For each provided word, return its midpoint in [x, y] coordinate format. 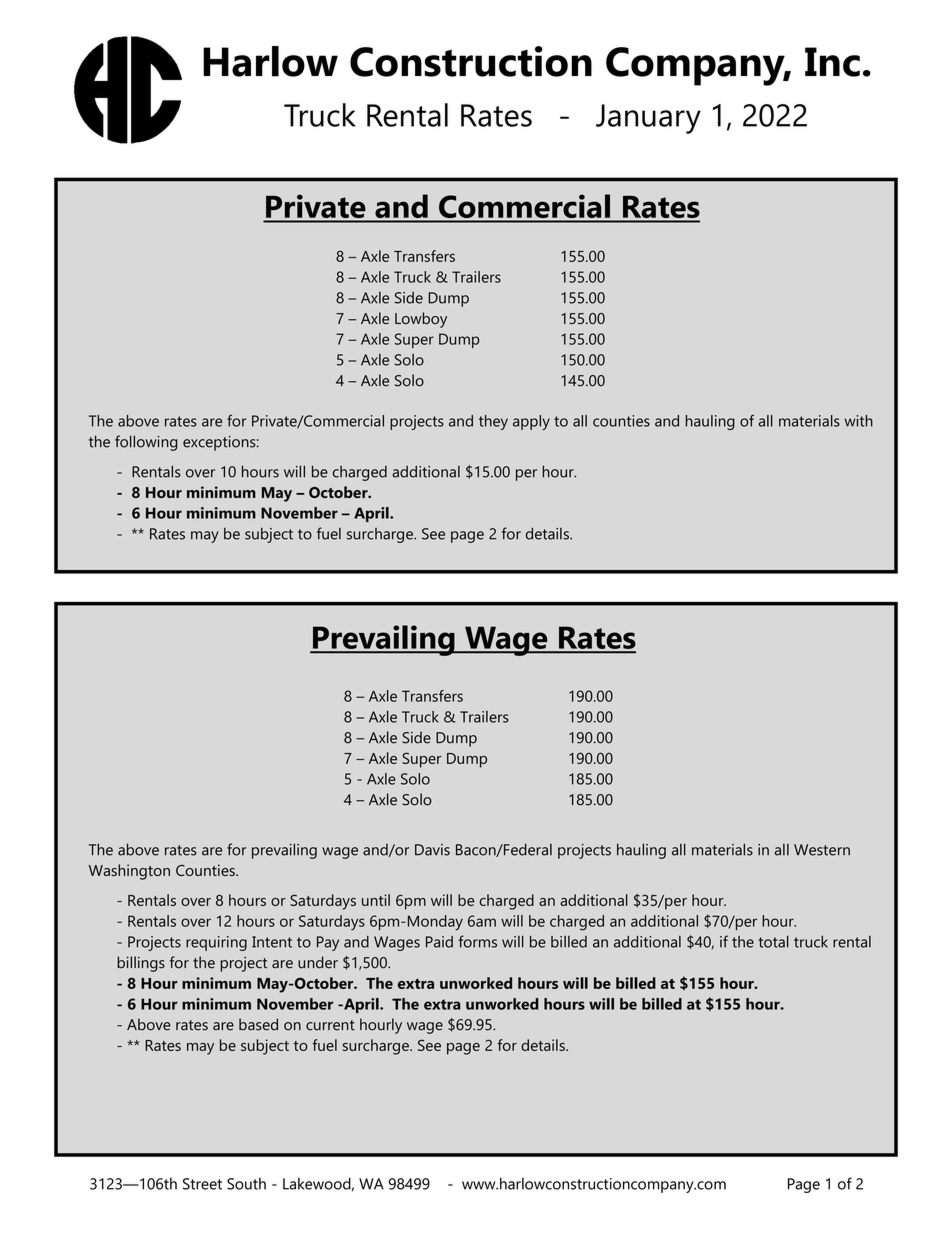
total [773, 941]
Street [202, 1184]
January [648, 119]
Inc [832, 62]
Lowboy [421, 320]
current [330, 1025]
